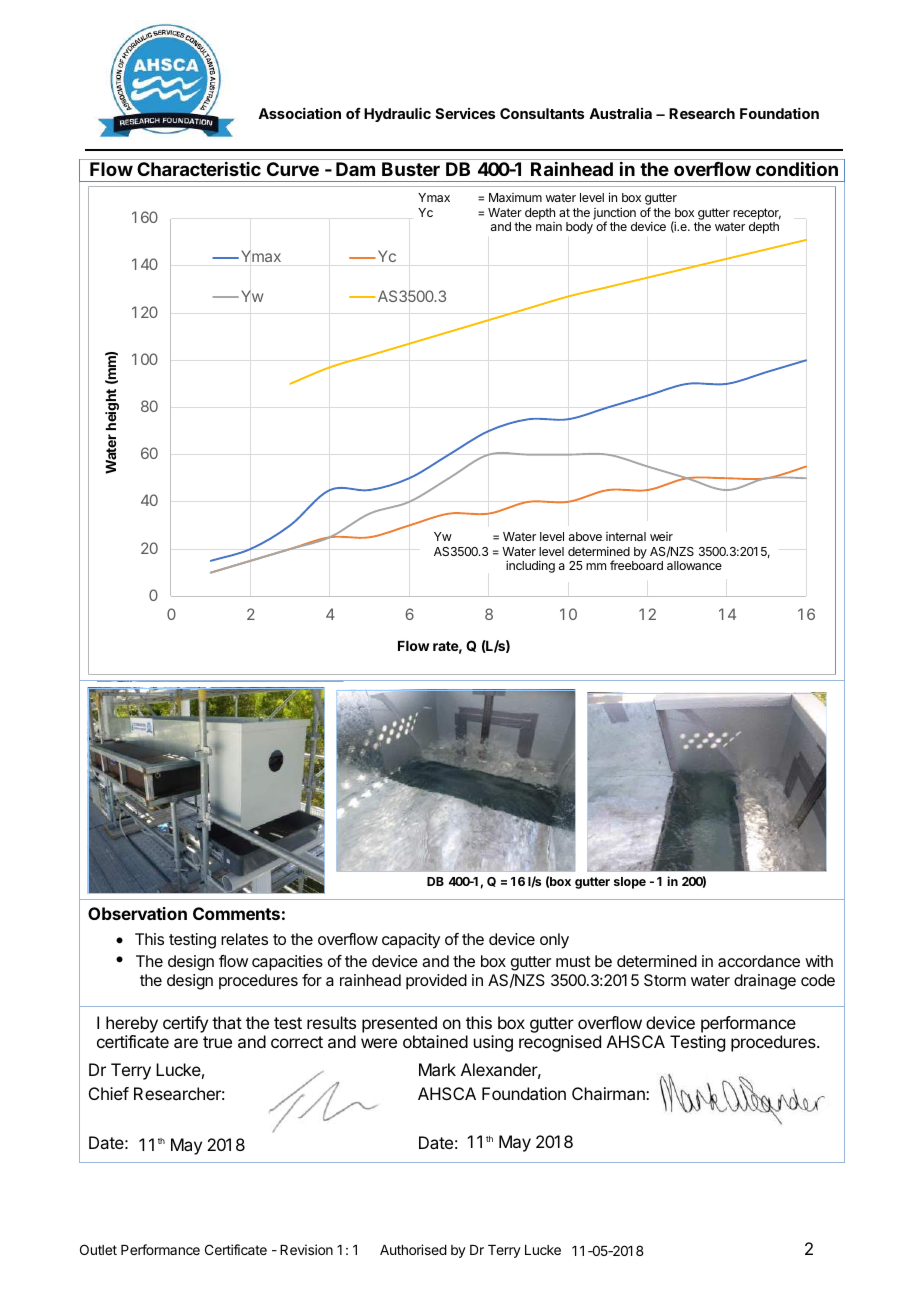 The height and width of the page is (1308, 924). I want to click on Authorised, so click(413, 1249).
